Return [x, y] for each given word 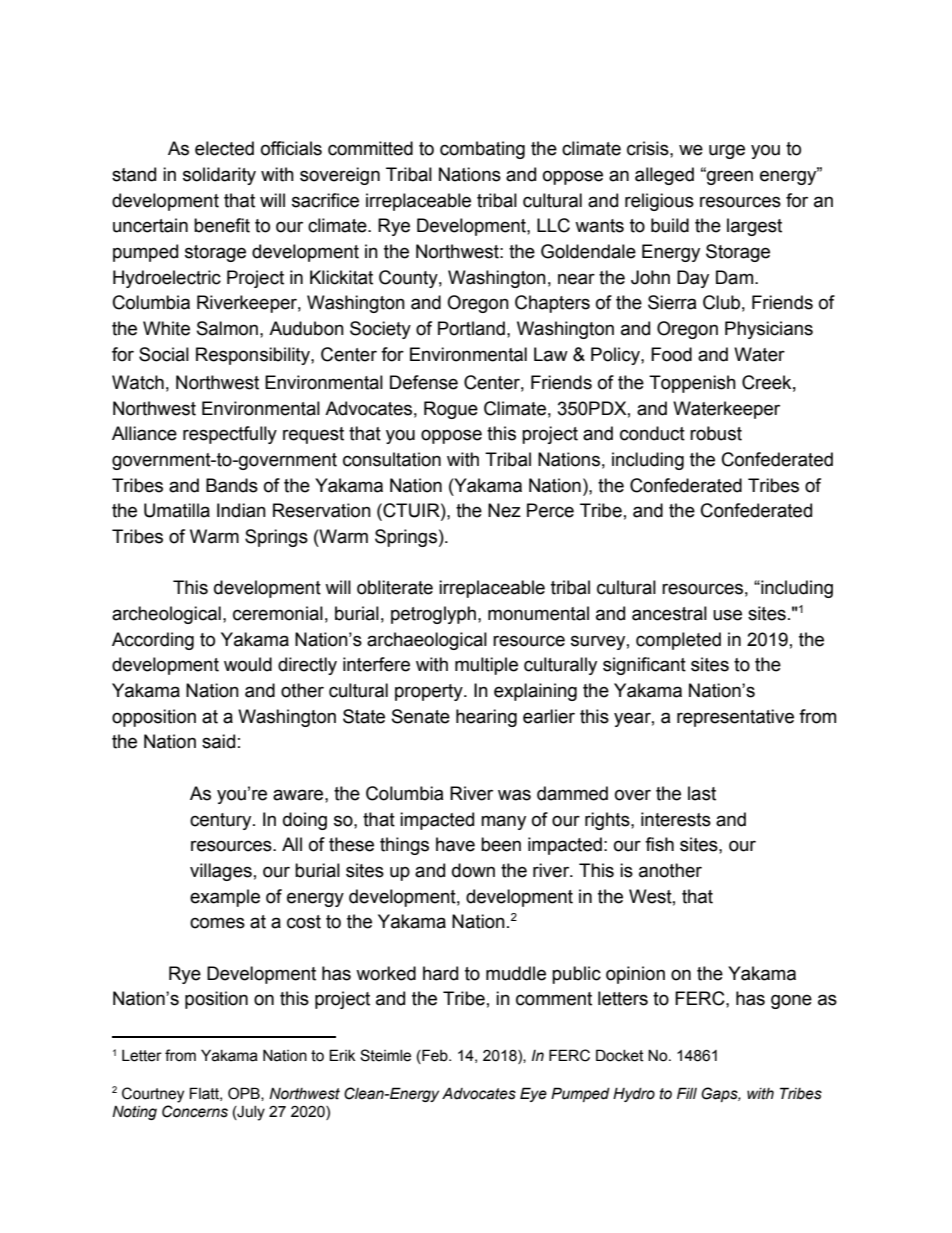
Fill [687, 1093]
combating [482, 150]
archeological [166, 615]
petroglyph [433, 615]
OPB [245, 1094]
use [727, 615]
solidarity [219, 176]
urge [727, 151]
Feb [435, 1056]
